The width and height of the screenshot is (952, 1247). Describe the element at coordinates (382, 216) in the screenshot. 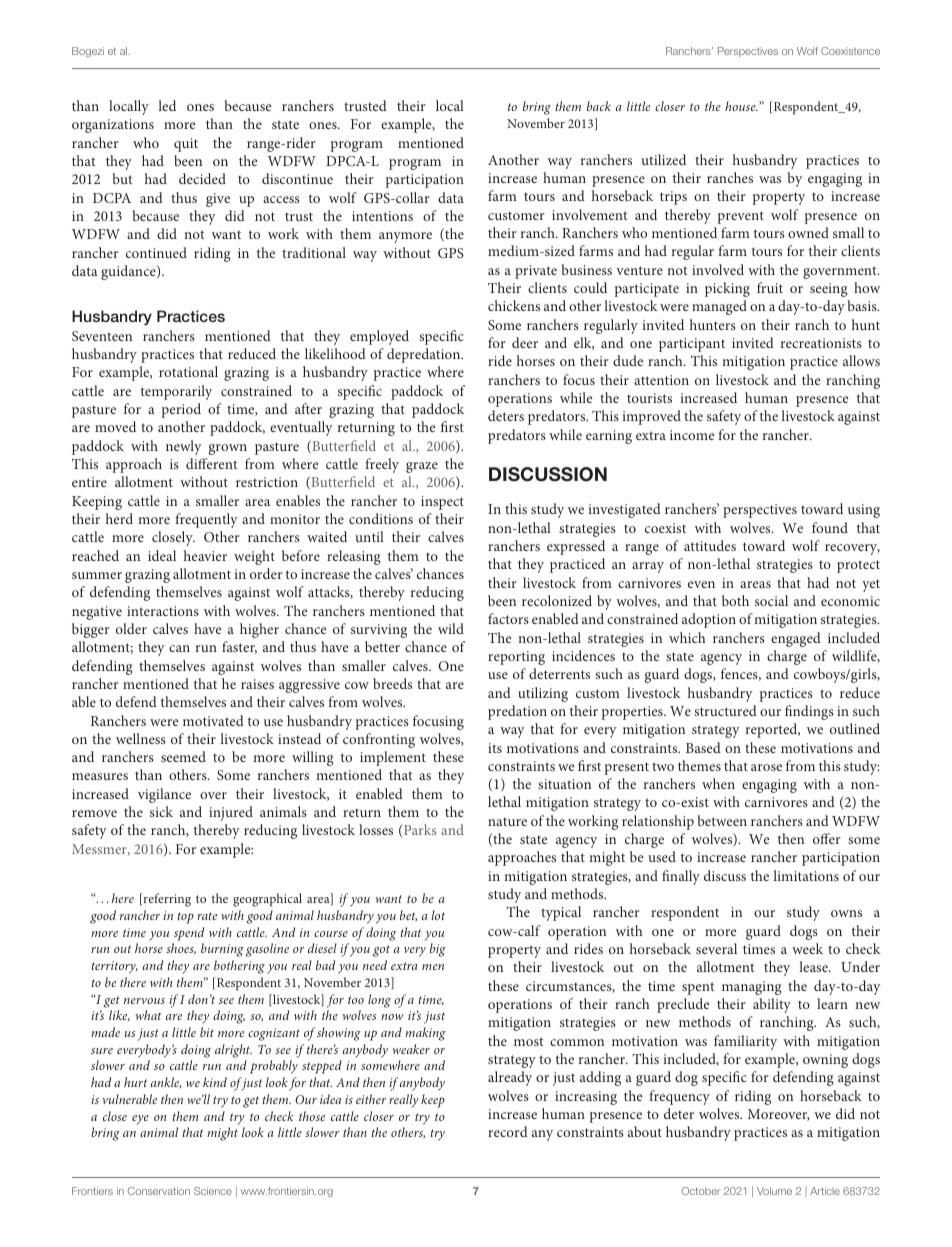

I see `intentions` at that location.
